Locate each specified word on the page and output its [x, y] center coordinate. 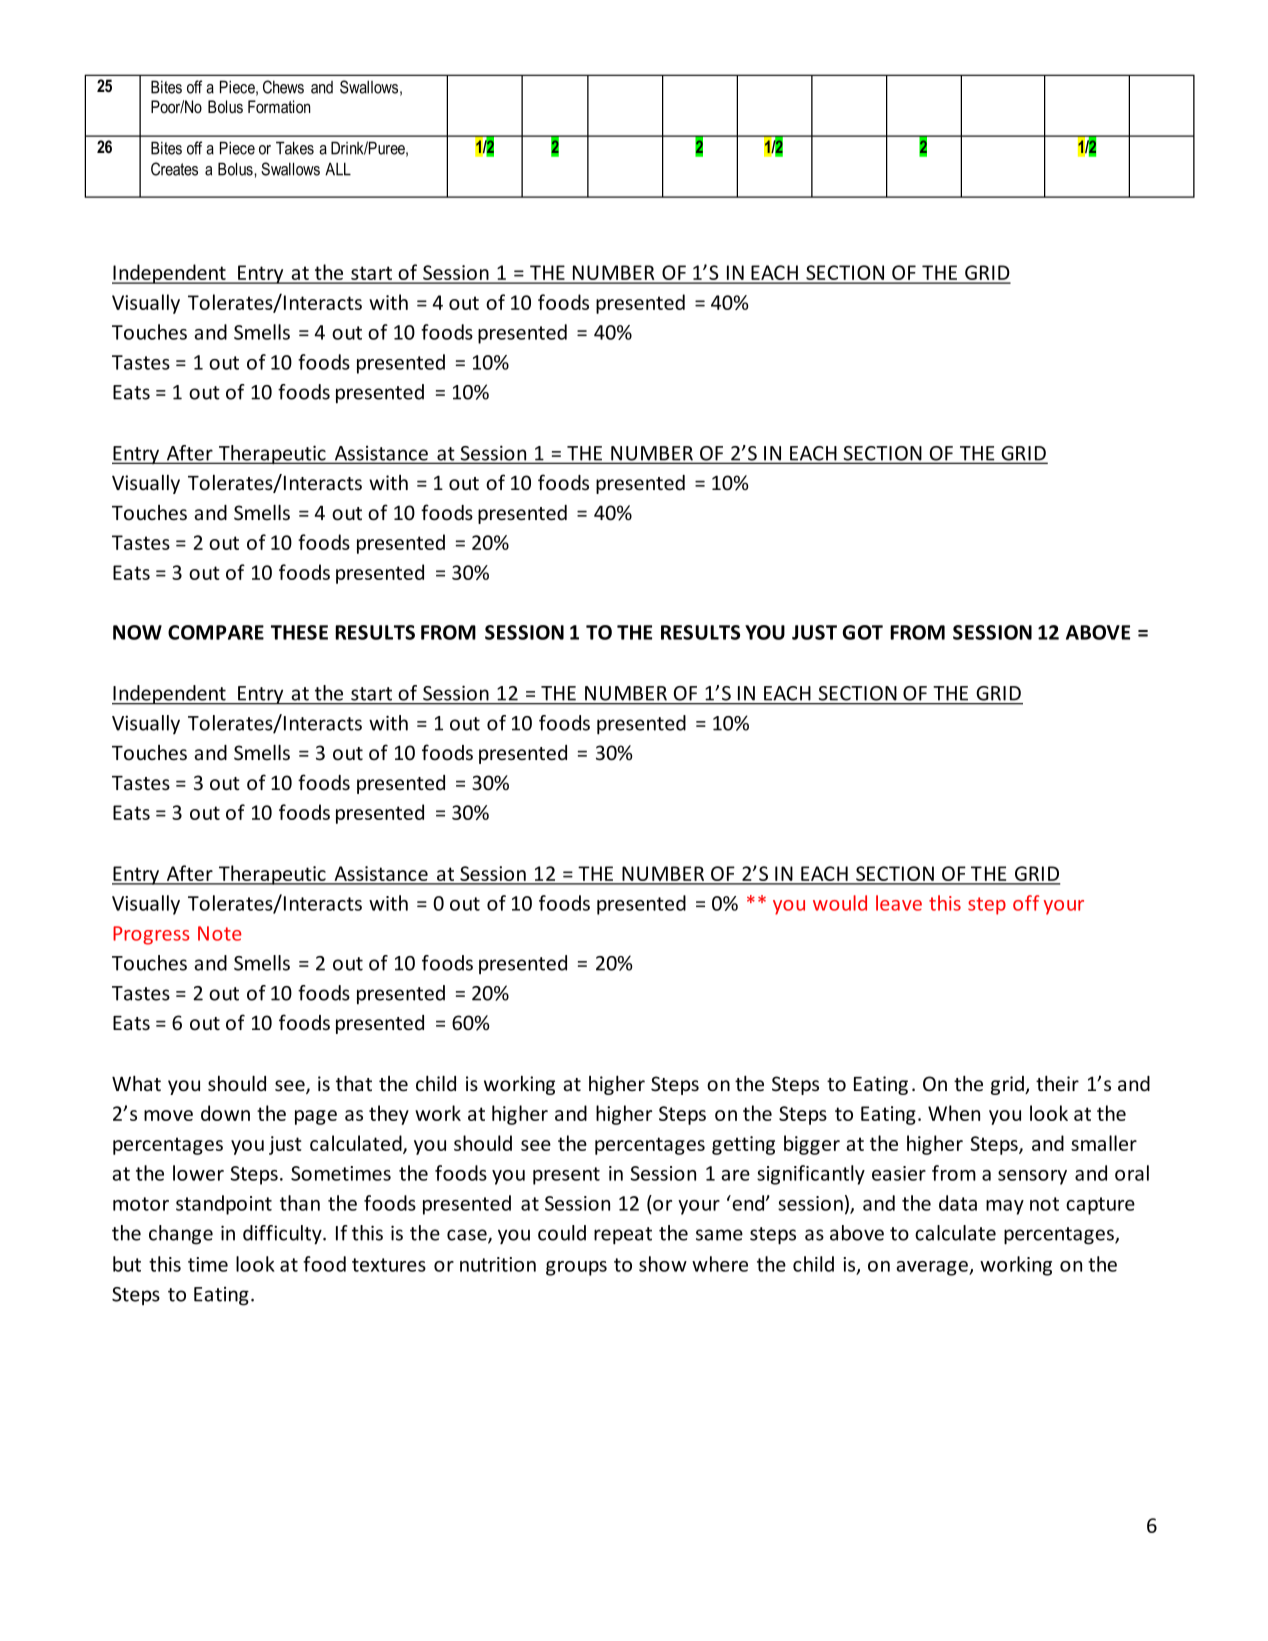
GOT [862, 632]
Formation [279, 106]
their [1057, 1083]
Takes [295, 148]
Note [220, 933]
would [840, 903]
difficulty [283, 1235]
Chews [283, 87]
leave [899, 903]
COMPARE [216, 632]
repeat [623, 1236]
